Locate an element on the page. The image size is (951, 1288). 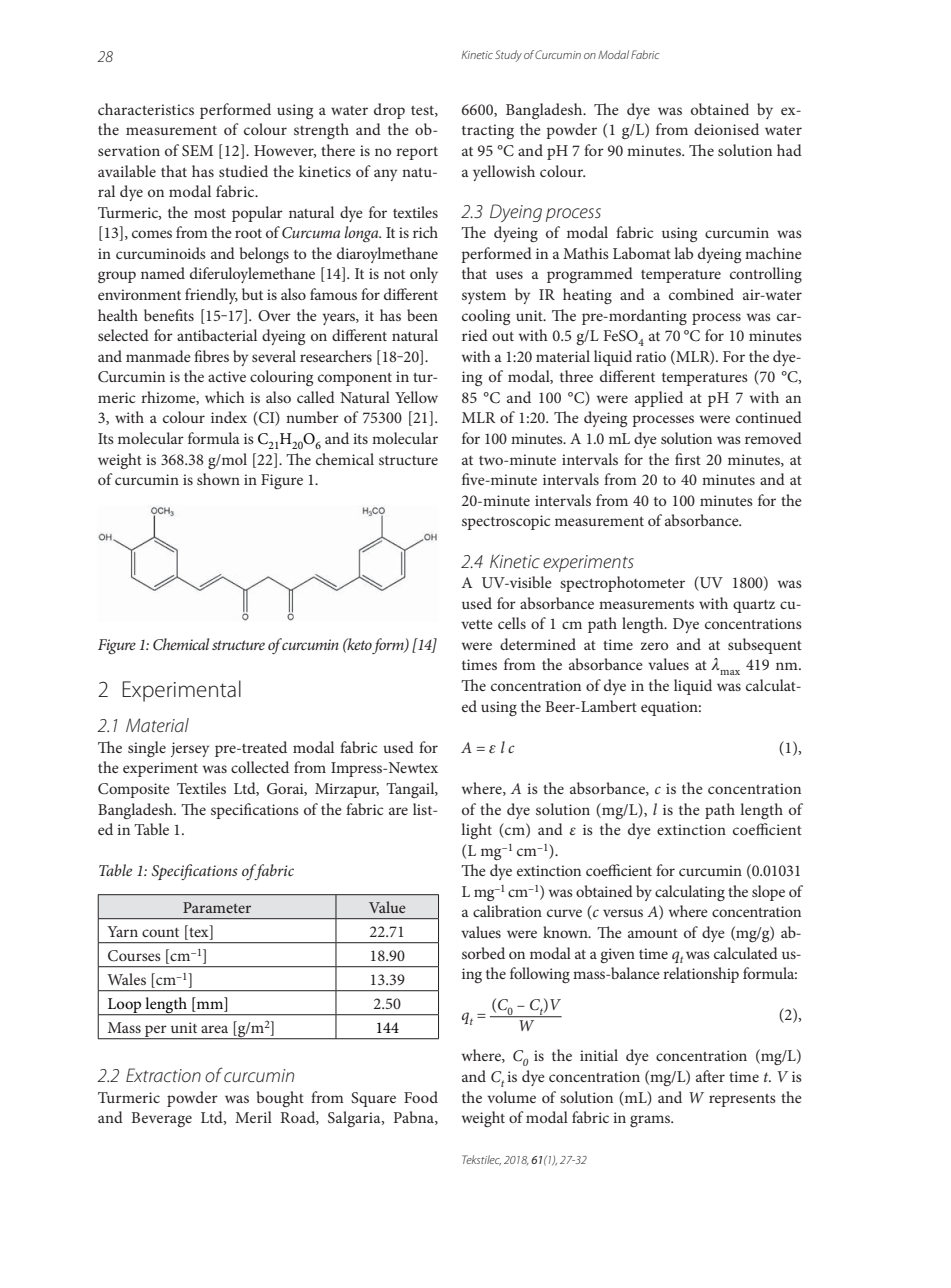
Extraction is located at coordinates (163, 1075).
